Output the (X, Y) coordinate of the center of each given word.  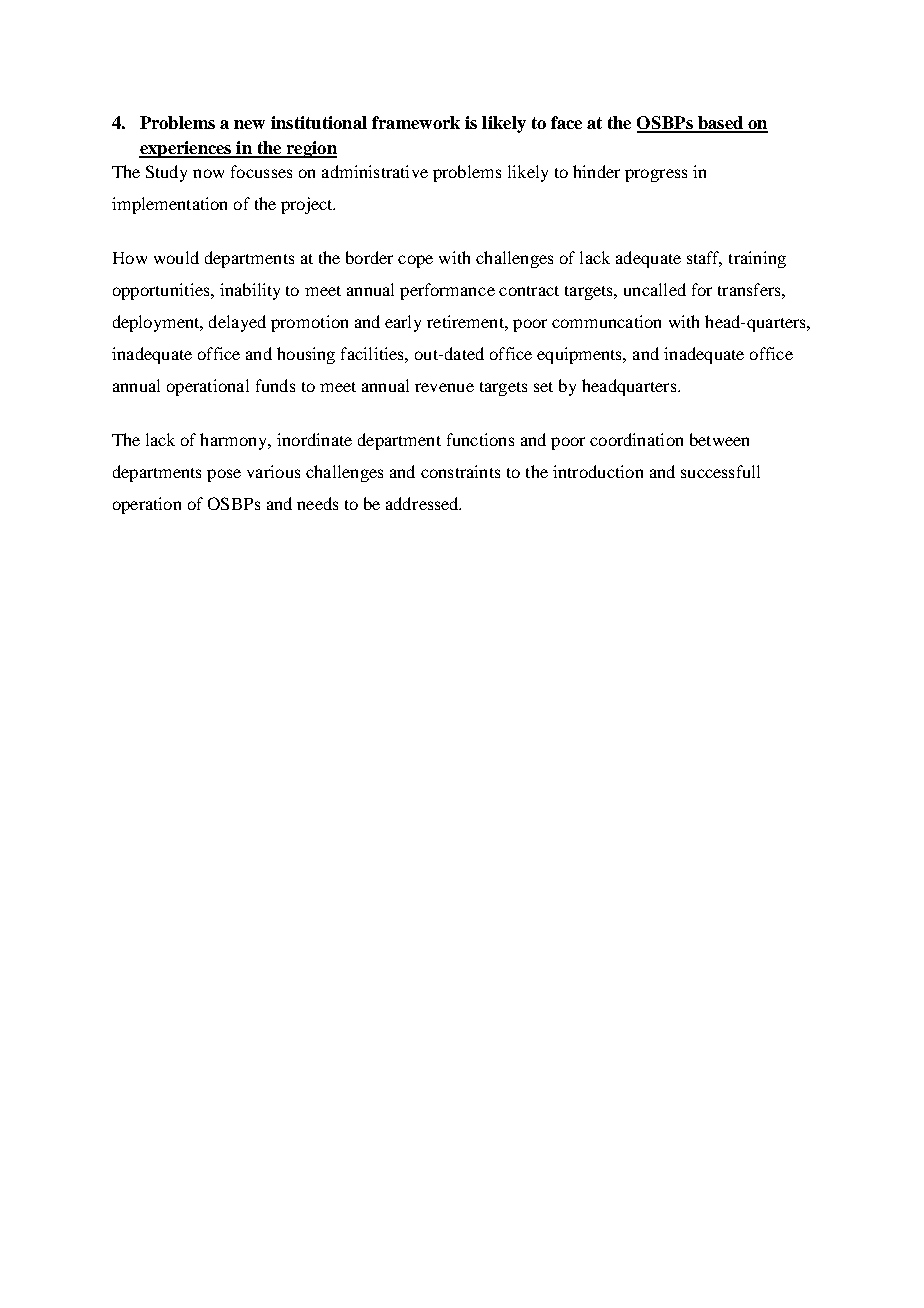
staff (704, 258)
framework (416, 122)
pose (224, 475)
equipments (581, 355)
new (249, 124)
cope (415, 261)
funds (275, 385)
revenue (444, 387)
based (720, 124)
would (176, 257)
